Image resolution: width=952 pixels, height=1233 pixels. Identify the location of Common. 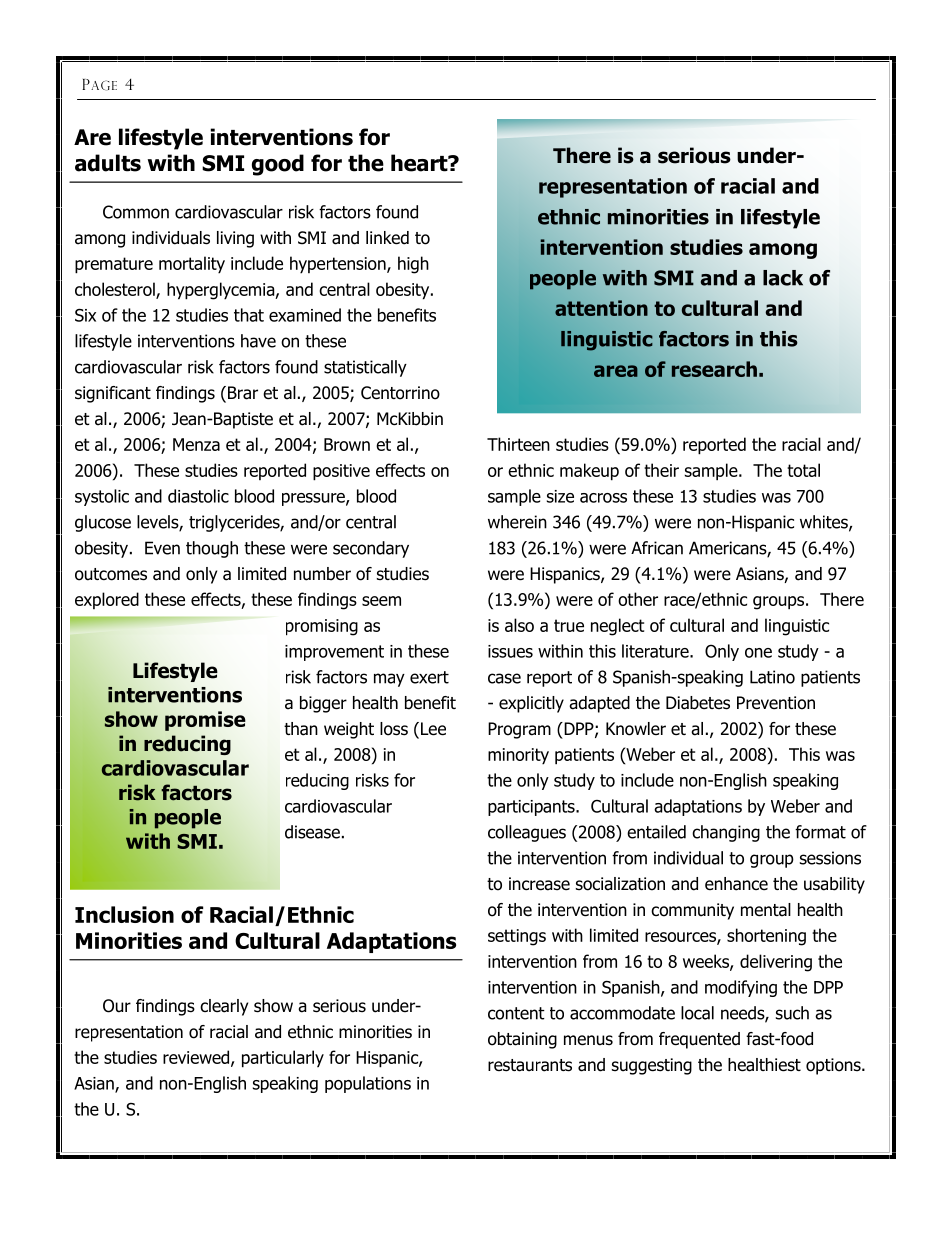
(136, 212).
